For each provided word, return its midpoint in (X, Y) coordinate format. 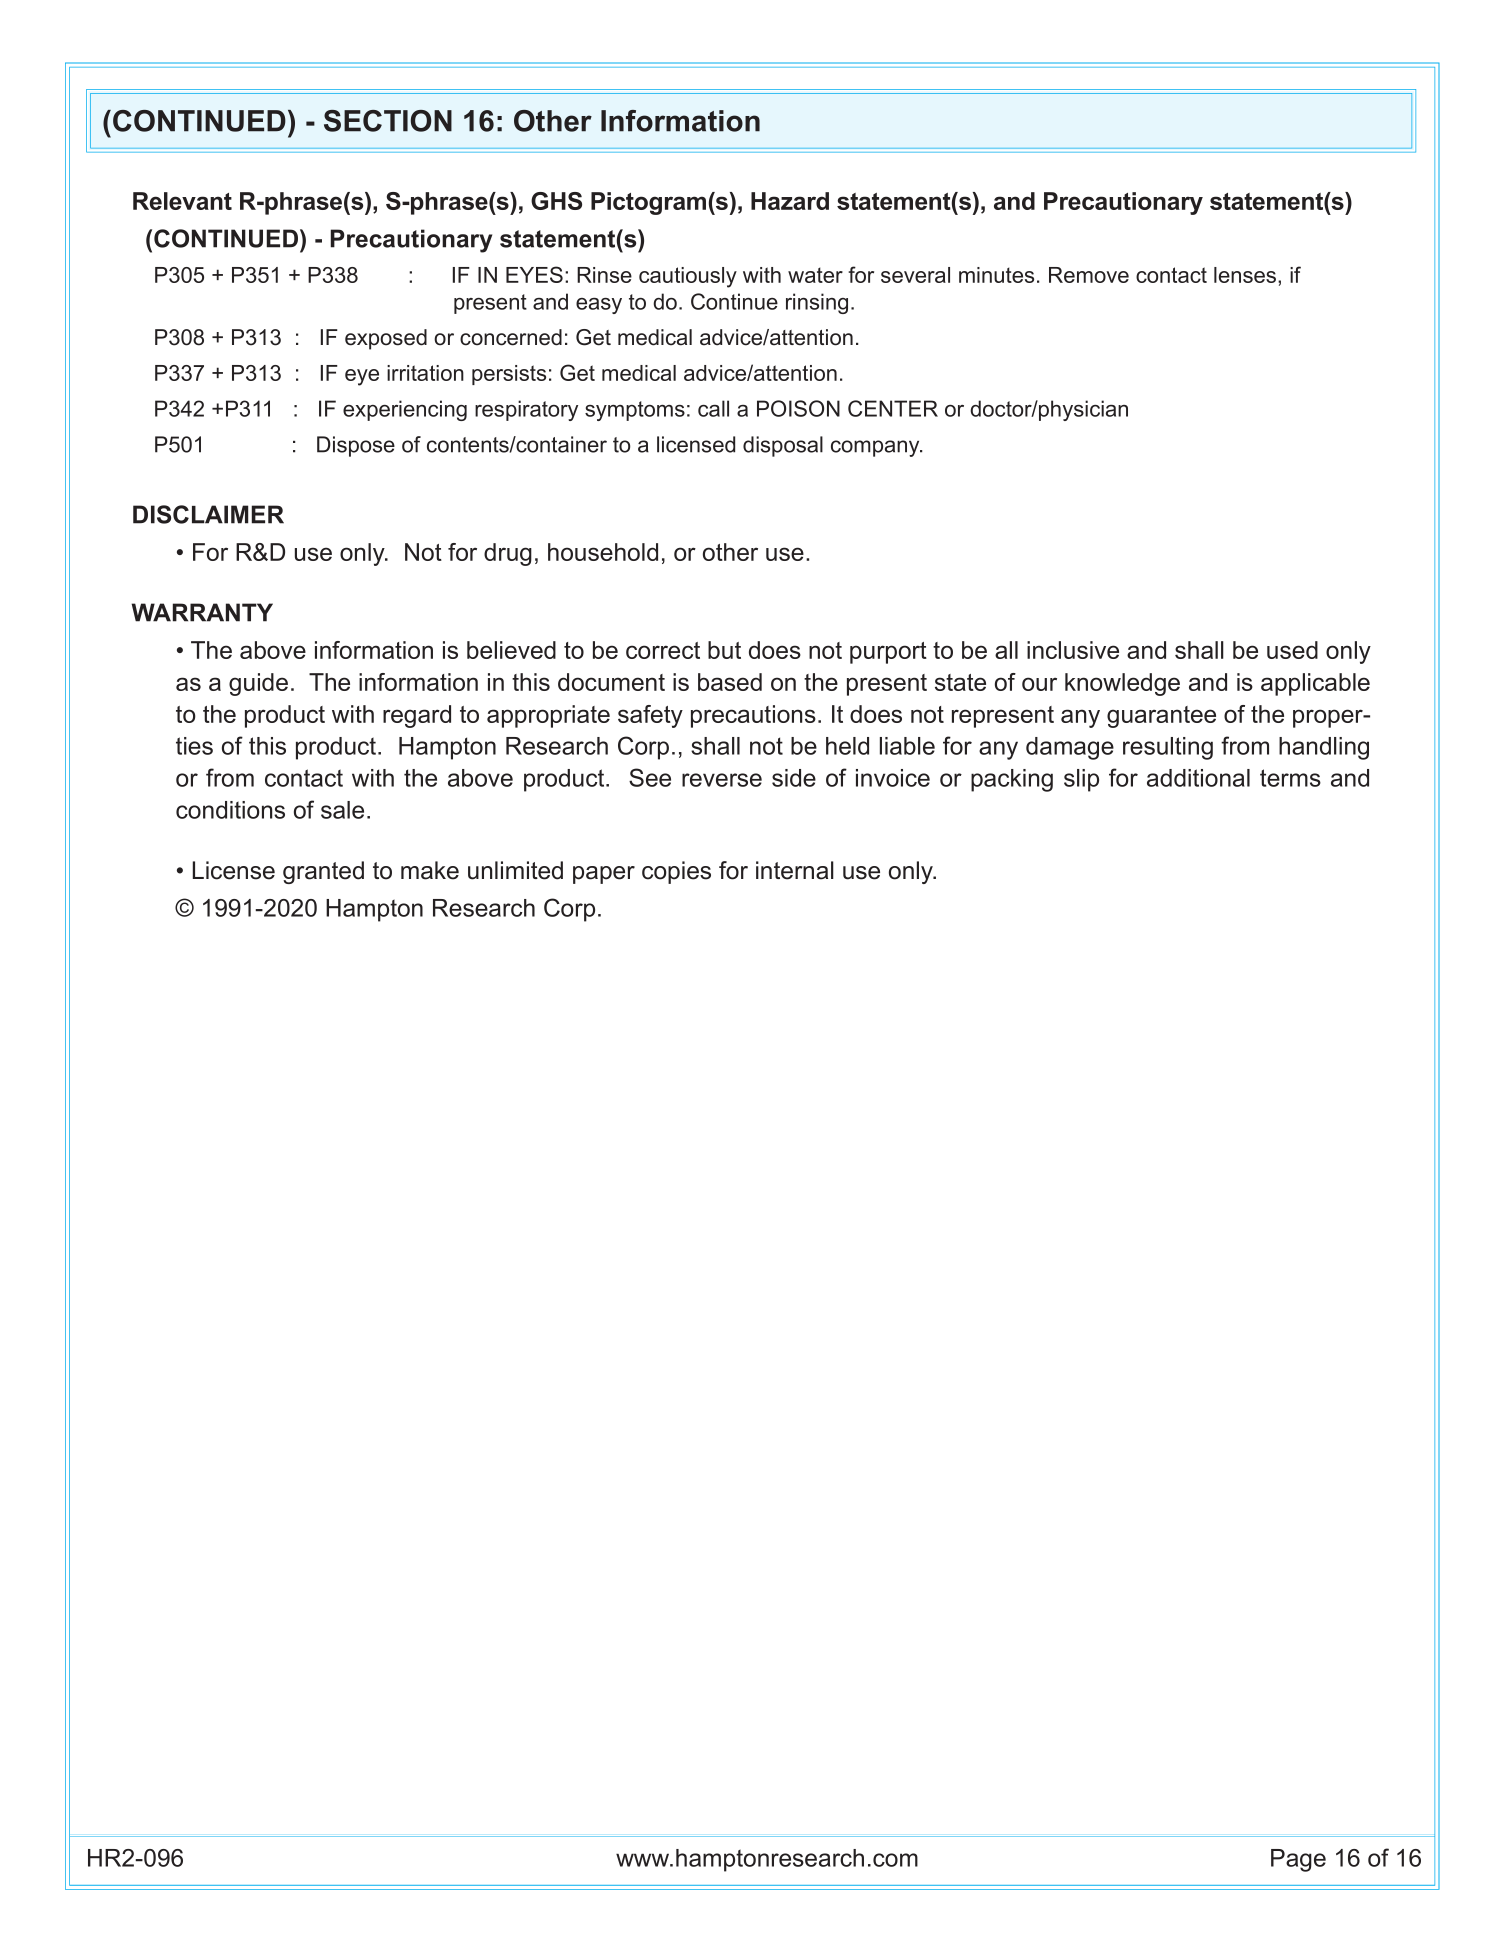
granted (323, 872)
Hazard (790, 201)
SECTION (388, 121)
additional (1198, 778)
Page (1298, 1860)
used (1292, 650)
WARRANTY (202, 612)
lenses (1246, 275)
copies (676, 872)
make (430, 870)
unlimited (515, 870)
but (724, 650)
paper (604, 875)
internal (795, 870)
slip (1081, 780)
